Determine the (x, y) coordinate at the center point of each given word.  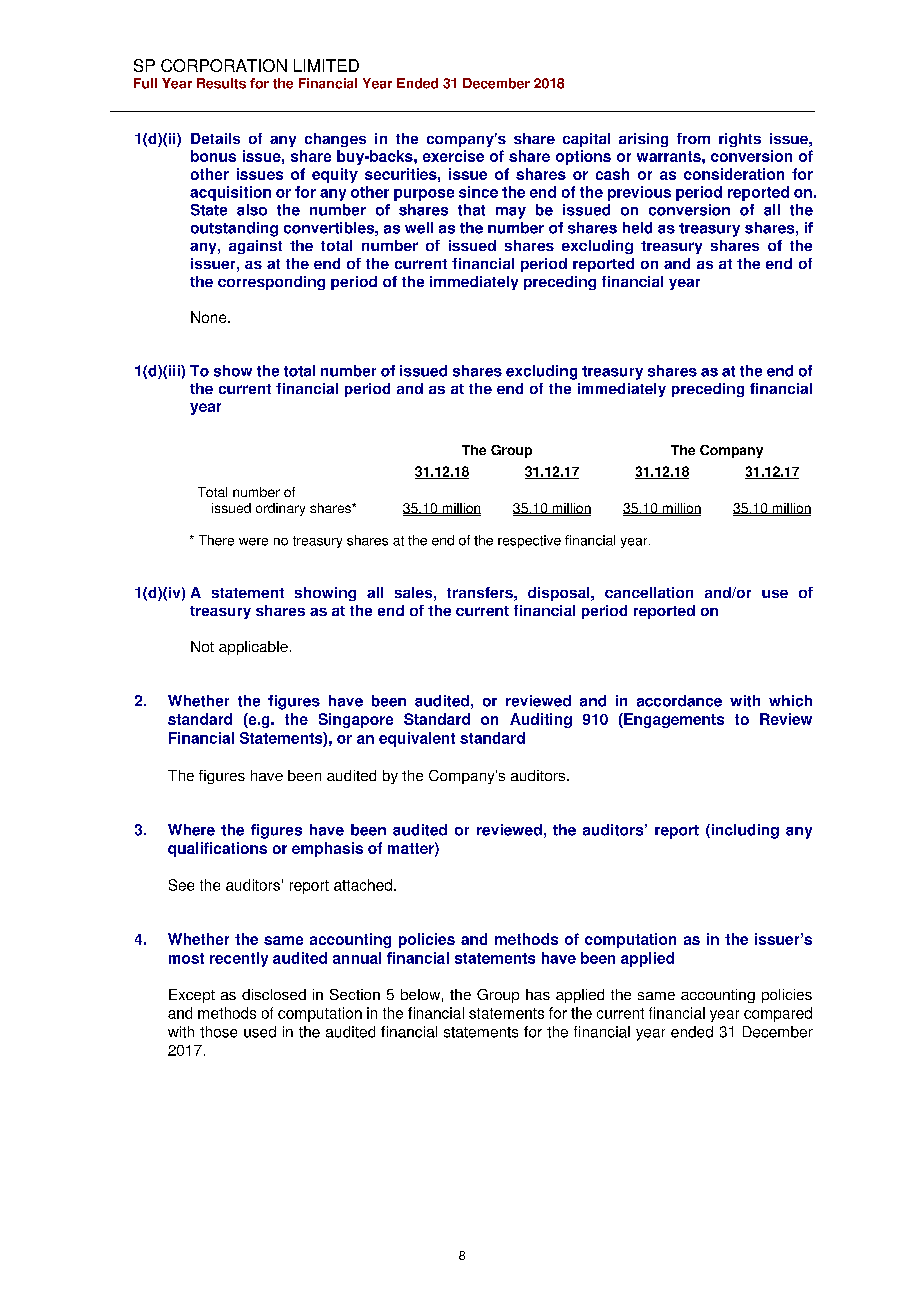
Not (202, 646)
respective (529, 541)
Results (221, 83)
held (637, 228)
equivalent (417, 739)
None (210, 317)
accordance (679, 701)
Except (192, 996)
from (693, 138)
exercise (453, 156)
